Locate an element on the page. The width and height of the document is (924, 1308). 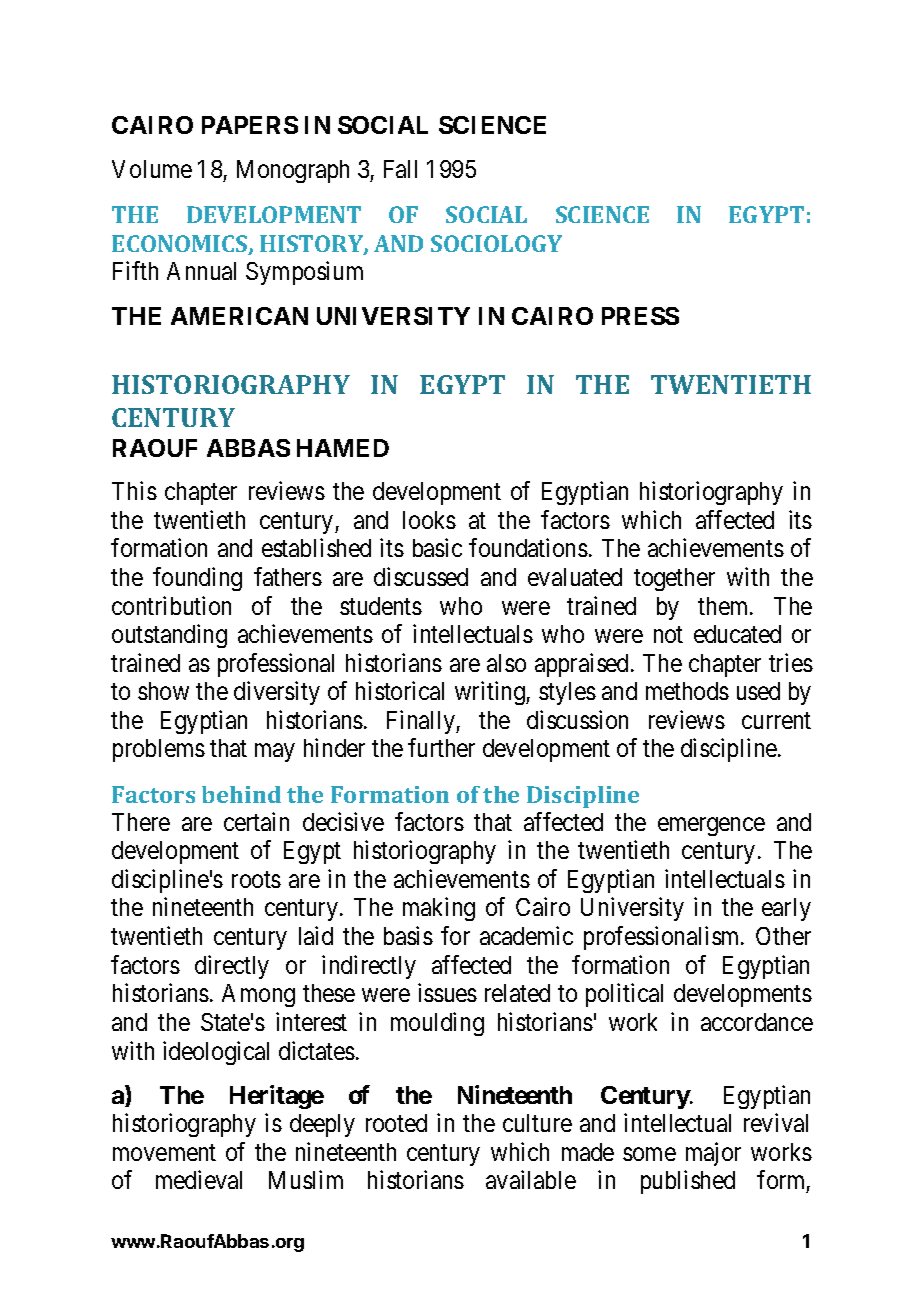
SOCIOLOGY is located at coordinates (496, 243).
